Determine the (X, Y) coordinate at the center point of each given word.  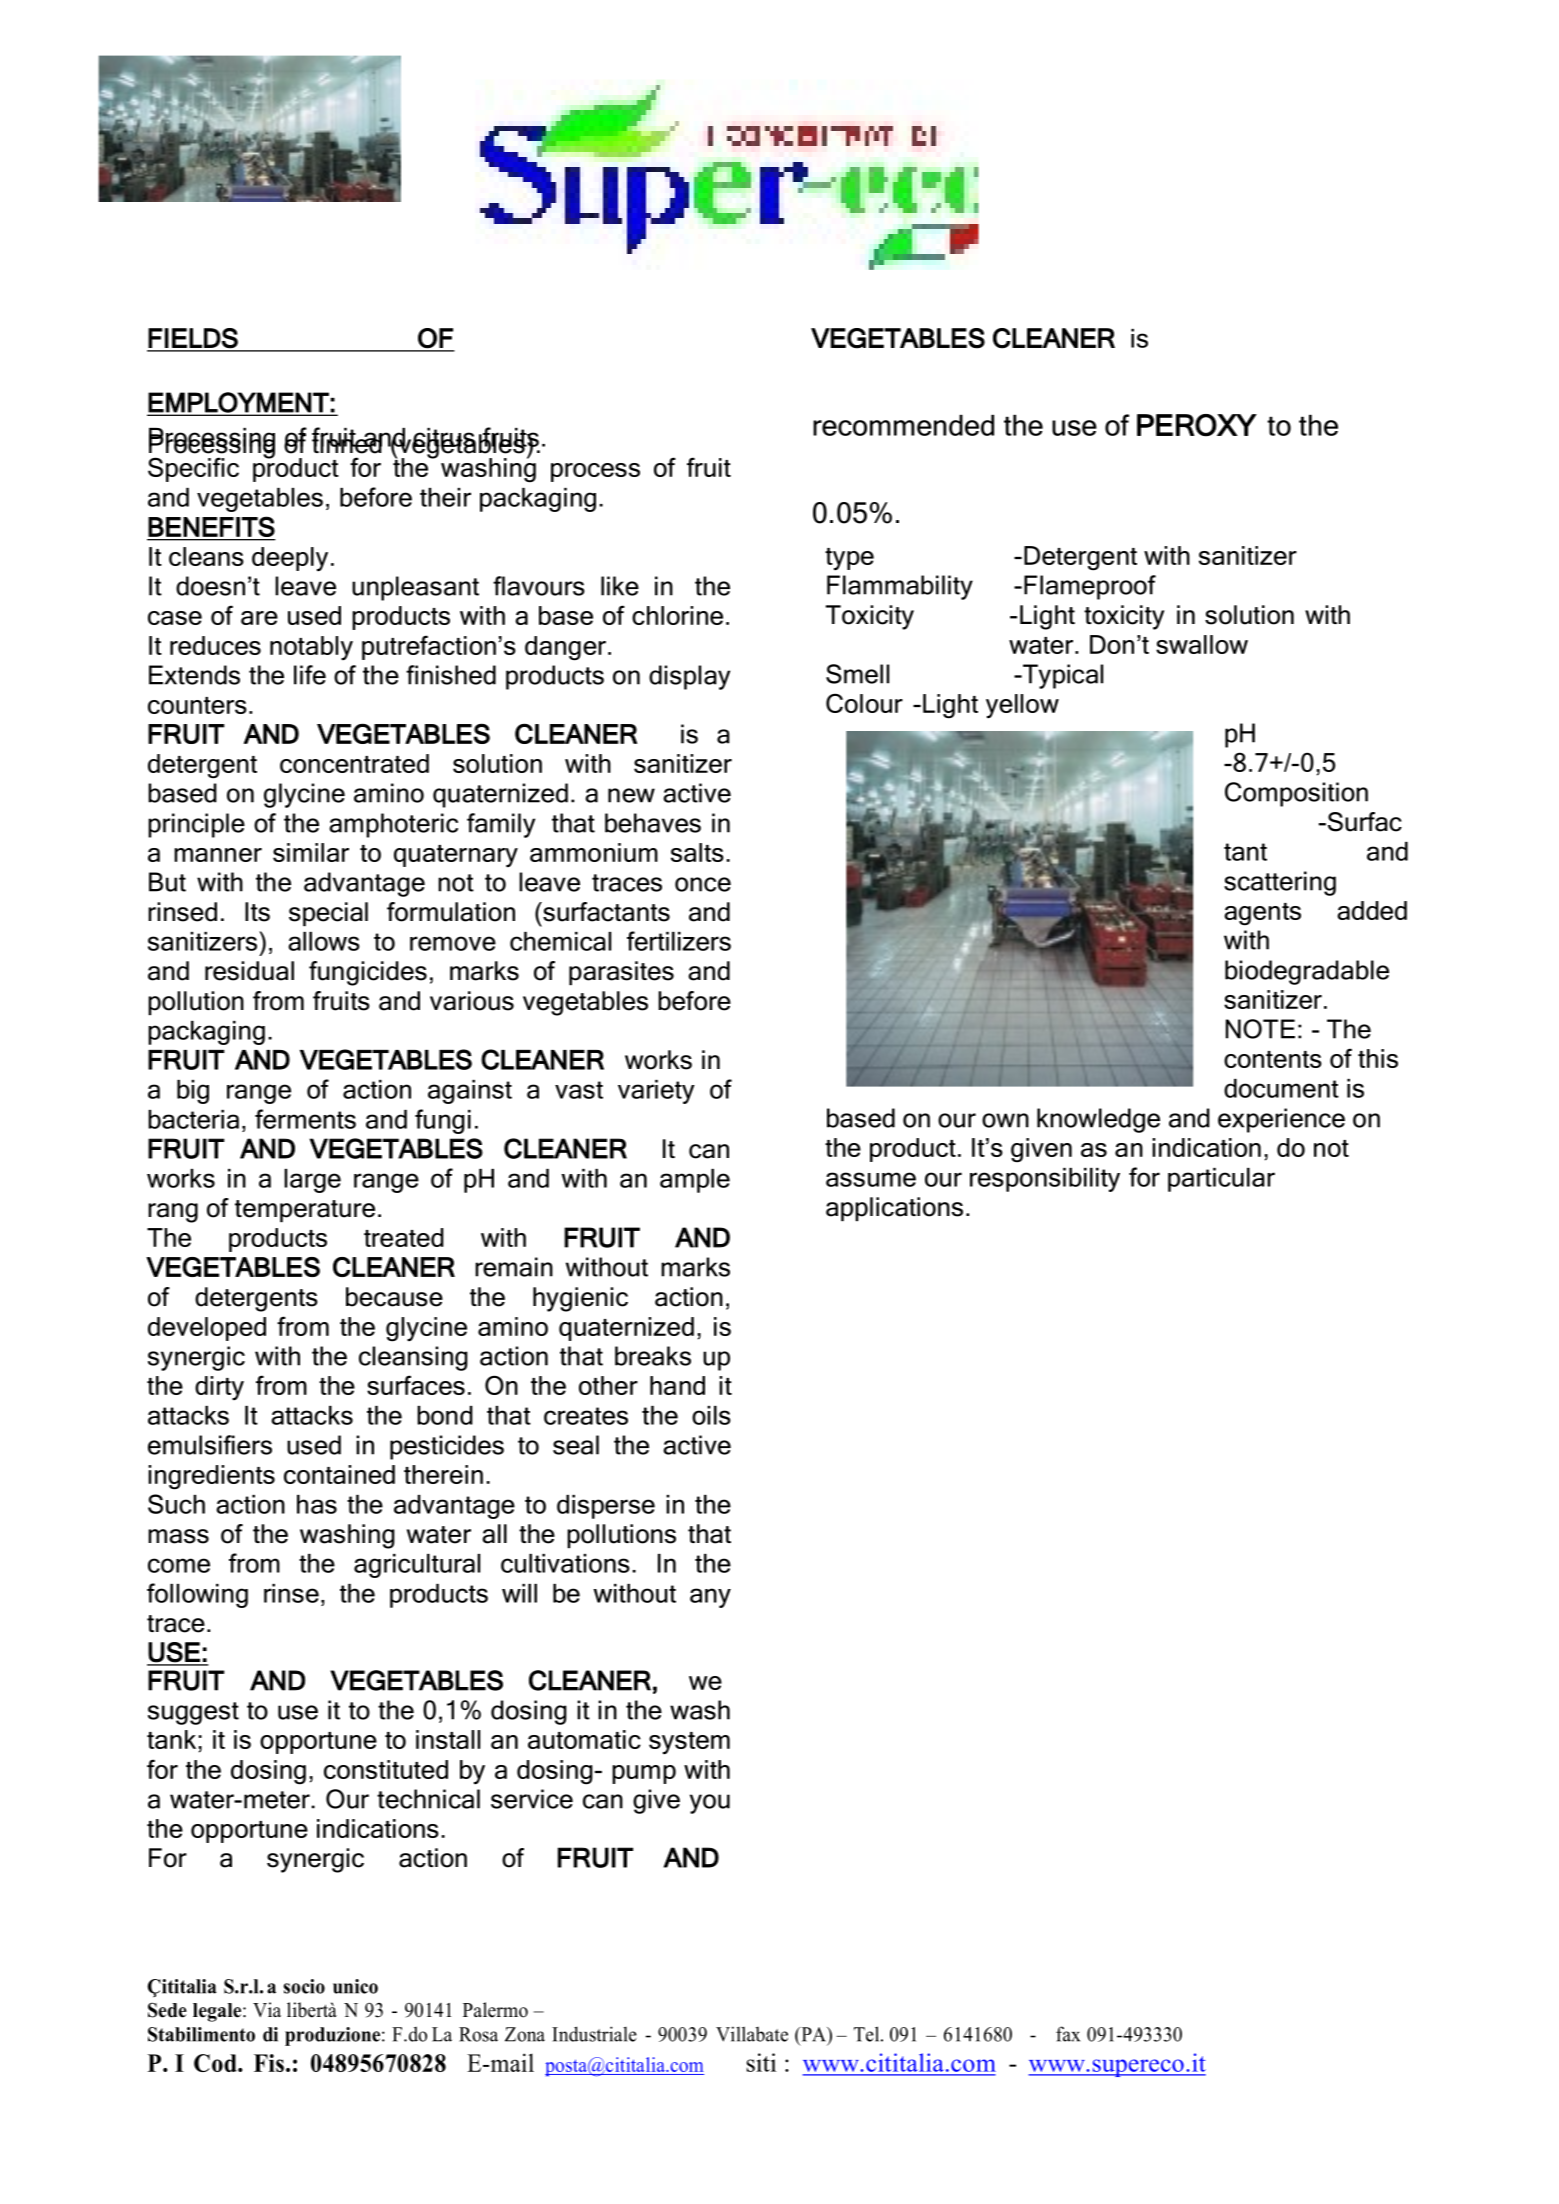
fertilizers (679, 941)
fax (1068, 2034)
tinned (348, 443)
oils (711, 1415)
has (317, 1504)
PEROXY (1197, 425)
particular (1221, 1180)
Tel (868, 2034)
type (849, 559)
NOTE (1260, 1029)
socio (304, 1986)
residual (249, 971)
